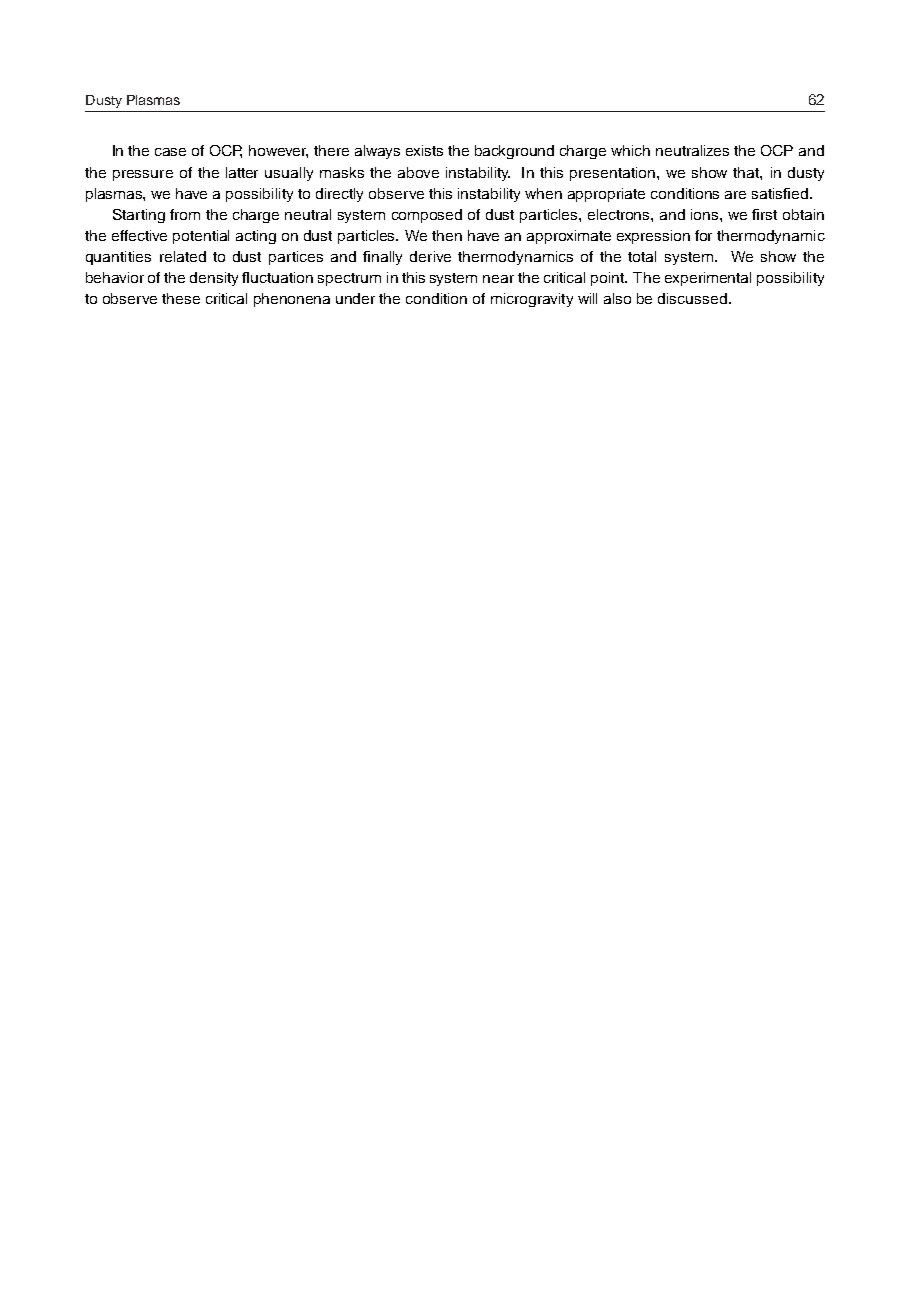  What do you see at coordinates (183, 256) in the screenshot?
I see `related` at bounding box center [183, 256].
